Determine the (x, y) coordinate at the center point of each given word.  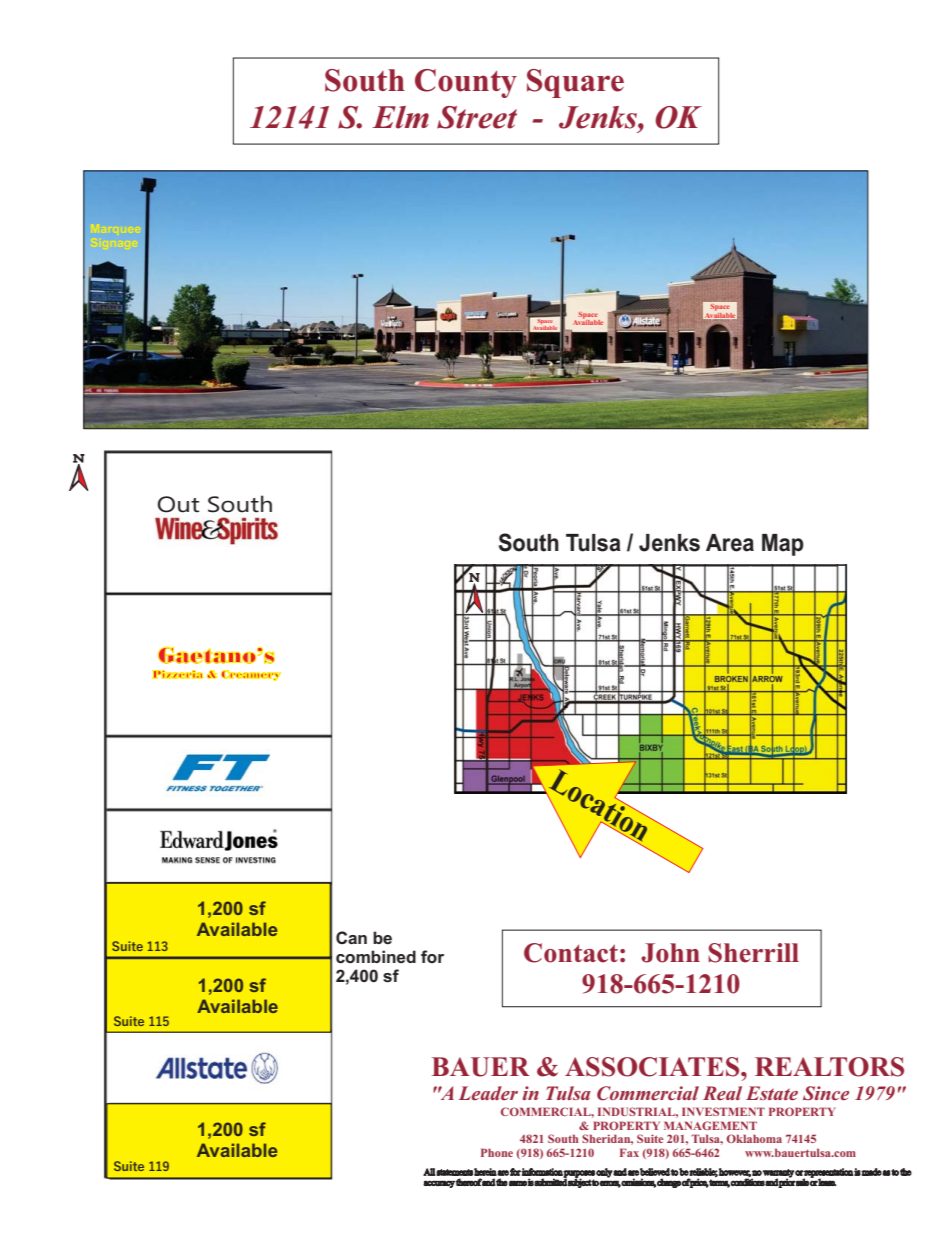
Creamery (251, 675)
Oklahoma (754, 1138)
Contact (571, 953)
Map (783, 545)
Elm (400, 117)
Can (351, 937)
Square (575, 83)
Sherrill (753, 953)
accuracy (439, 1184)
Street (477, 117)
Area (730, 543)
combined (376, 957)
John (670, 953)
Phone (497, 1152)
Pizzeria (178, 674)
